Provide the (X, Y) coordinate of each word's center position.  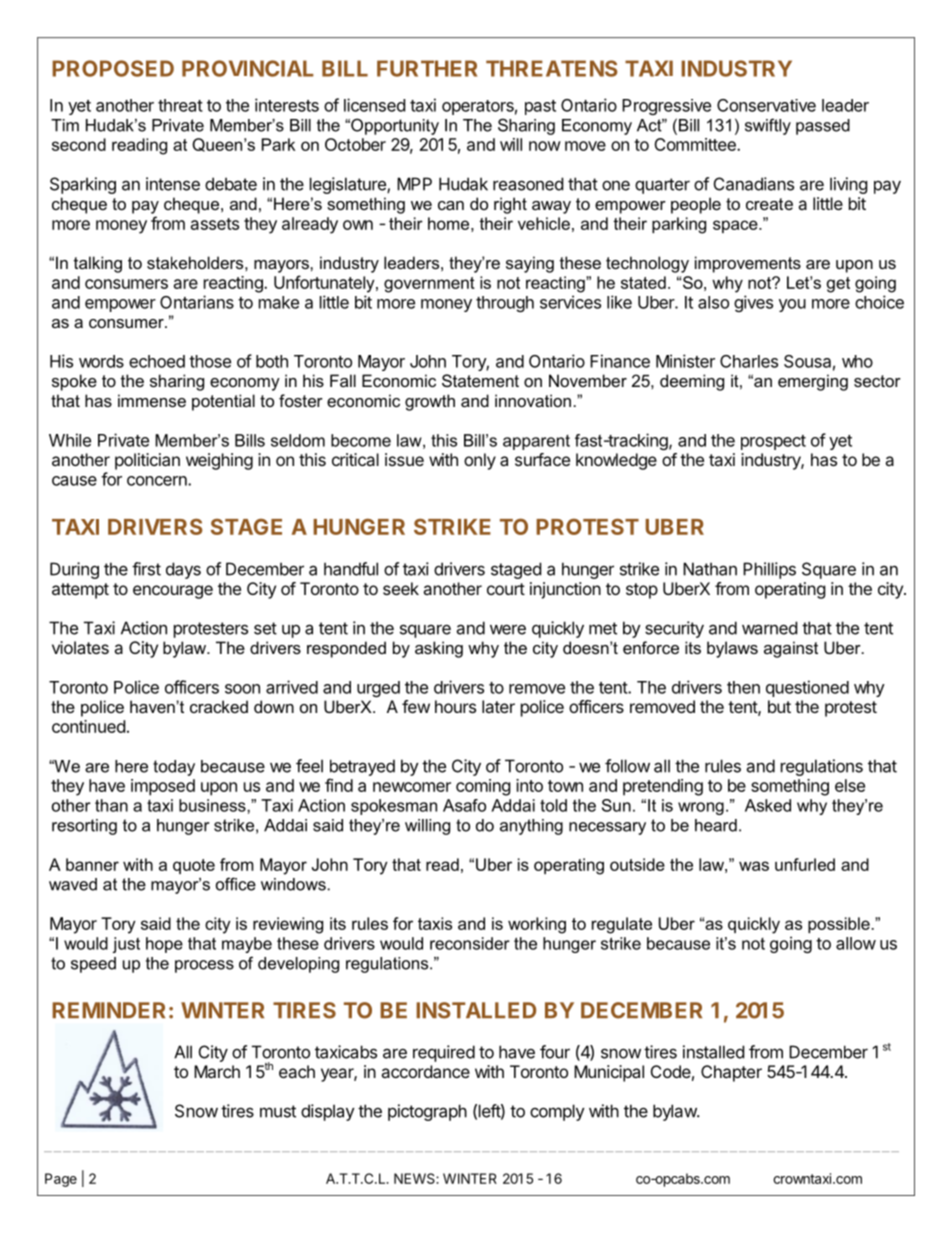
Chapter (731, 1073)
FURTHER (427, 68)
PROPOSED (113, 68)
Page (61, 1180)
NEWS (415, 1178)
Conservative (766, 105)
